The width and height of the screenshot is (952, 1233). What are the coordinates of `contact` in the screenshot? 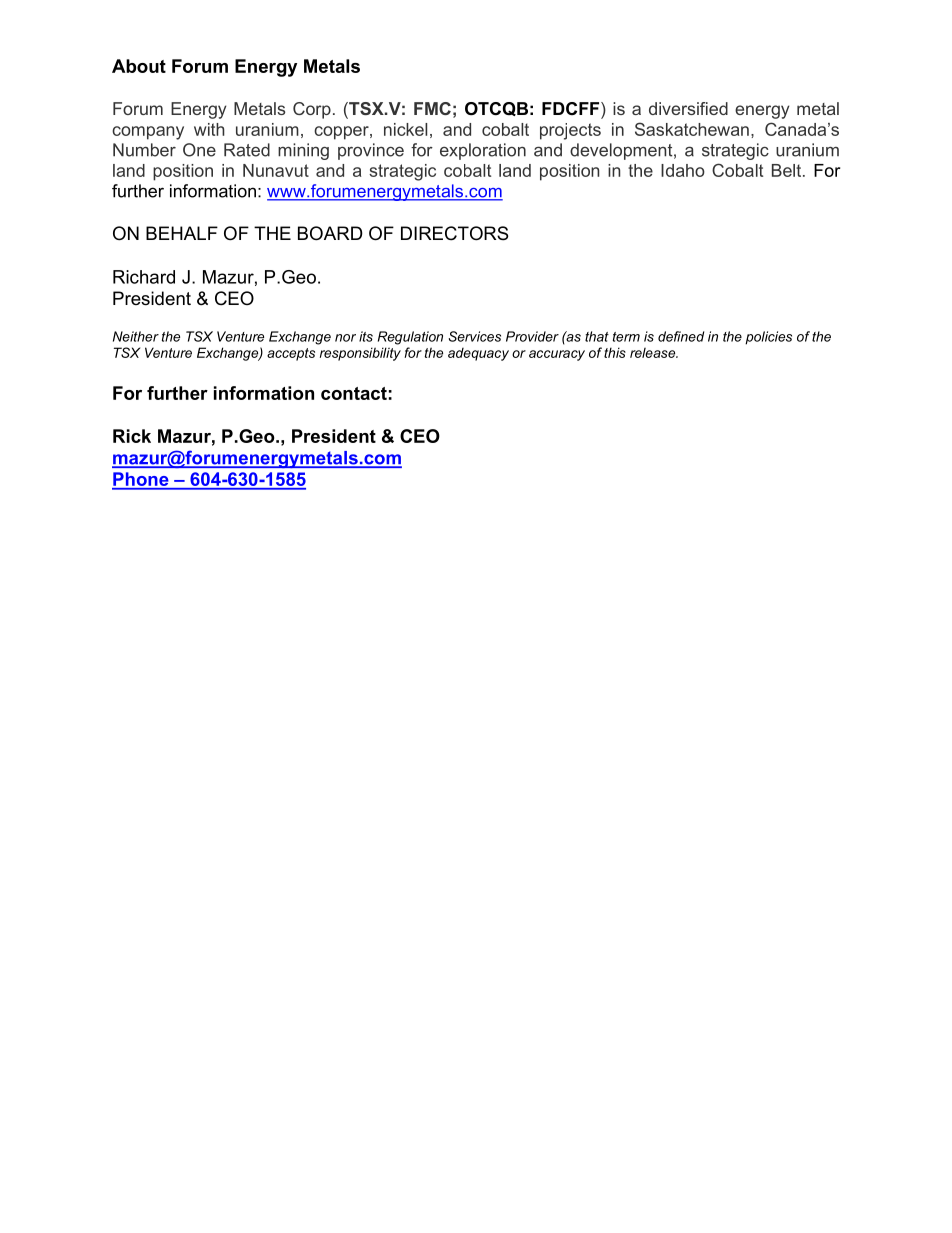 It's located at (354, 393).
